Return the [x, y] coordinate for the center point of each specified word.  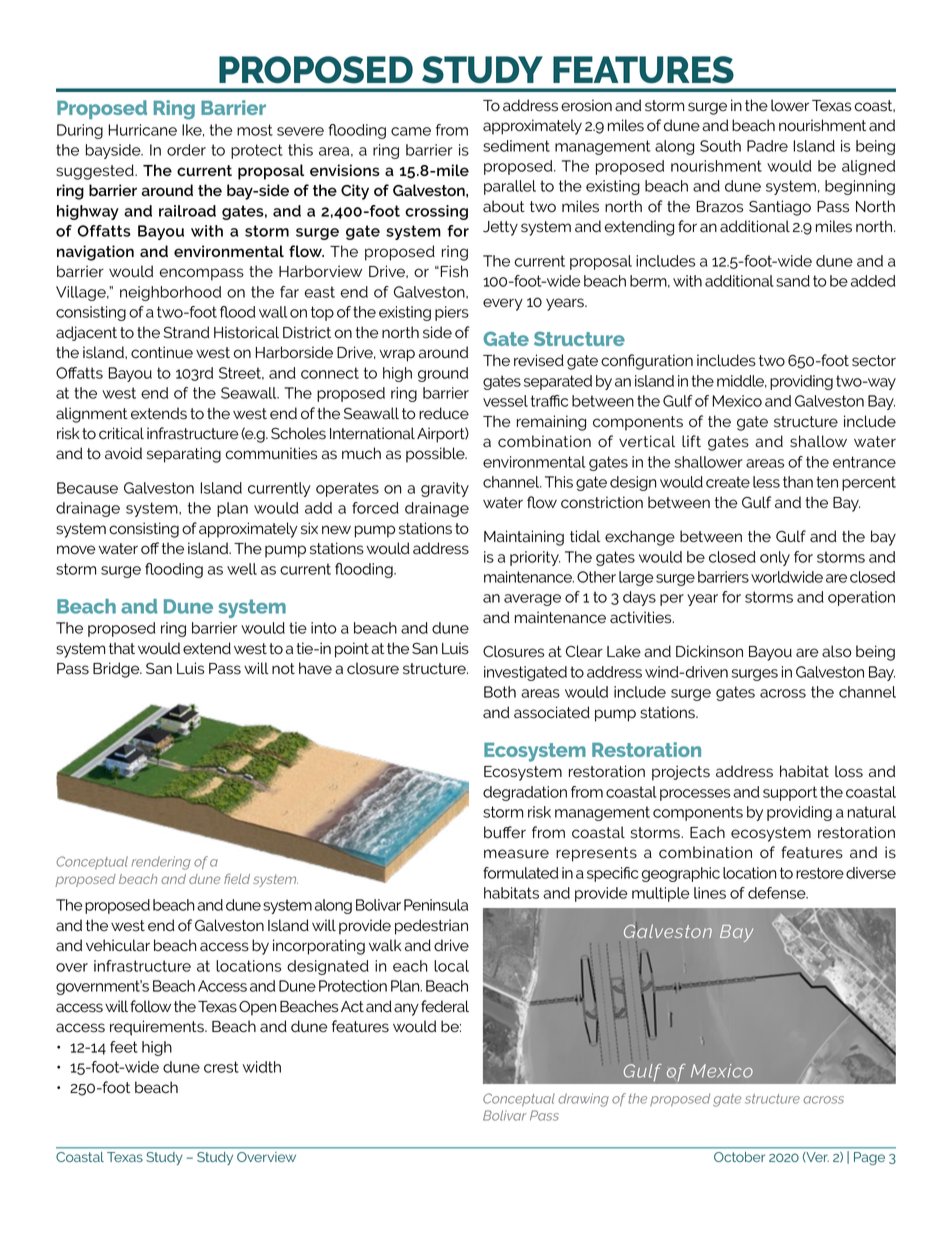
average [532, 600]
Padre [767, 146]
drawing [583, 1100]
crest [221, 1067]
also [836, 651]
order [186, 150]
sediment [516, 146]
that [122, 648]
